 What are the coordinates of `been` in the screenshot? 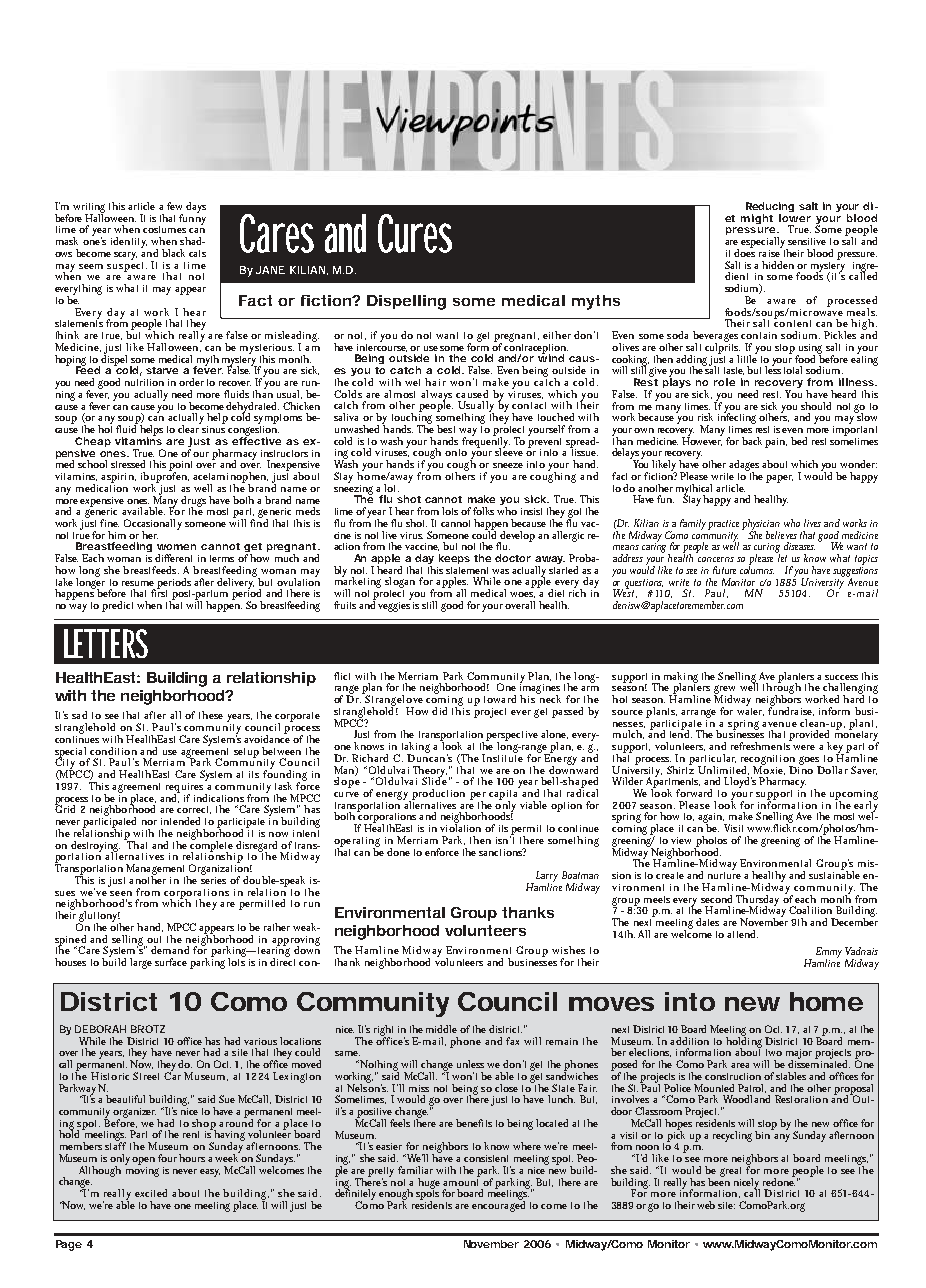 It's located at (719, 1180).
